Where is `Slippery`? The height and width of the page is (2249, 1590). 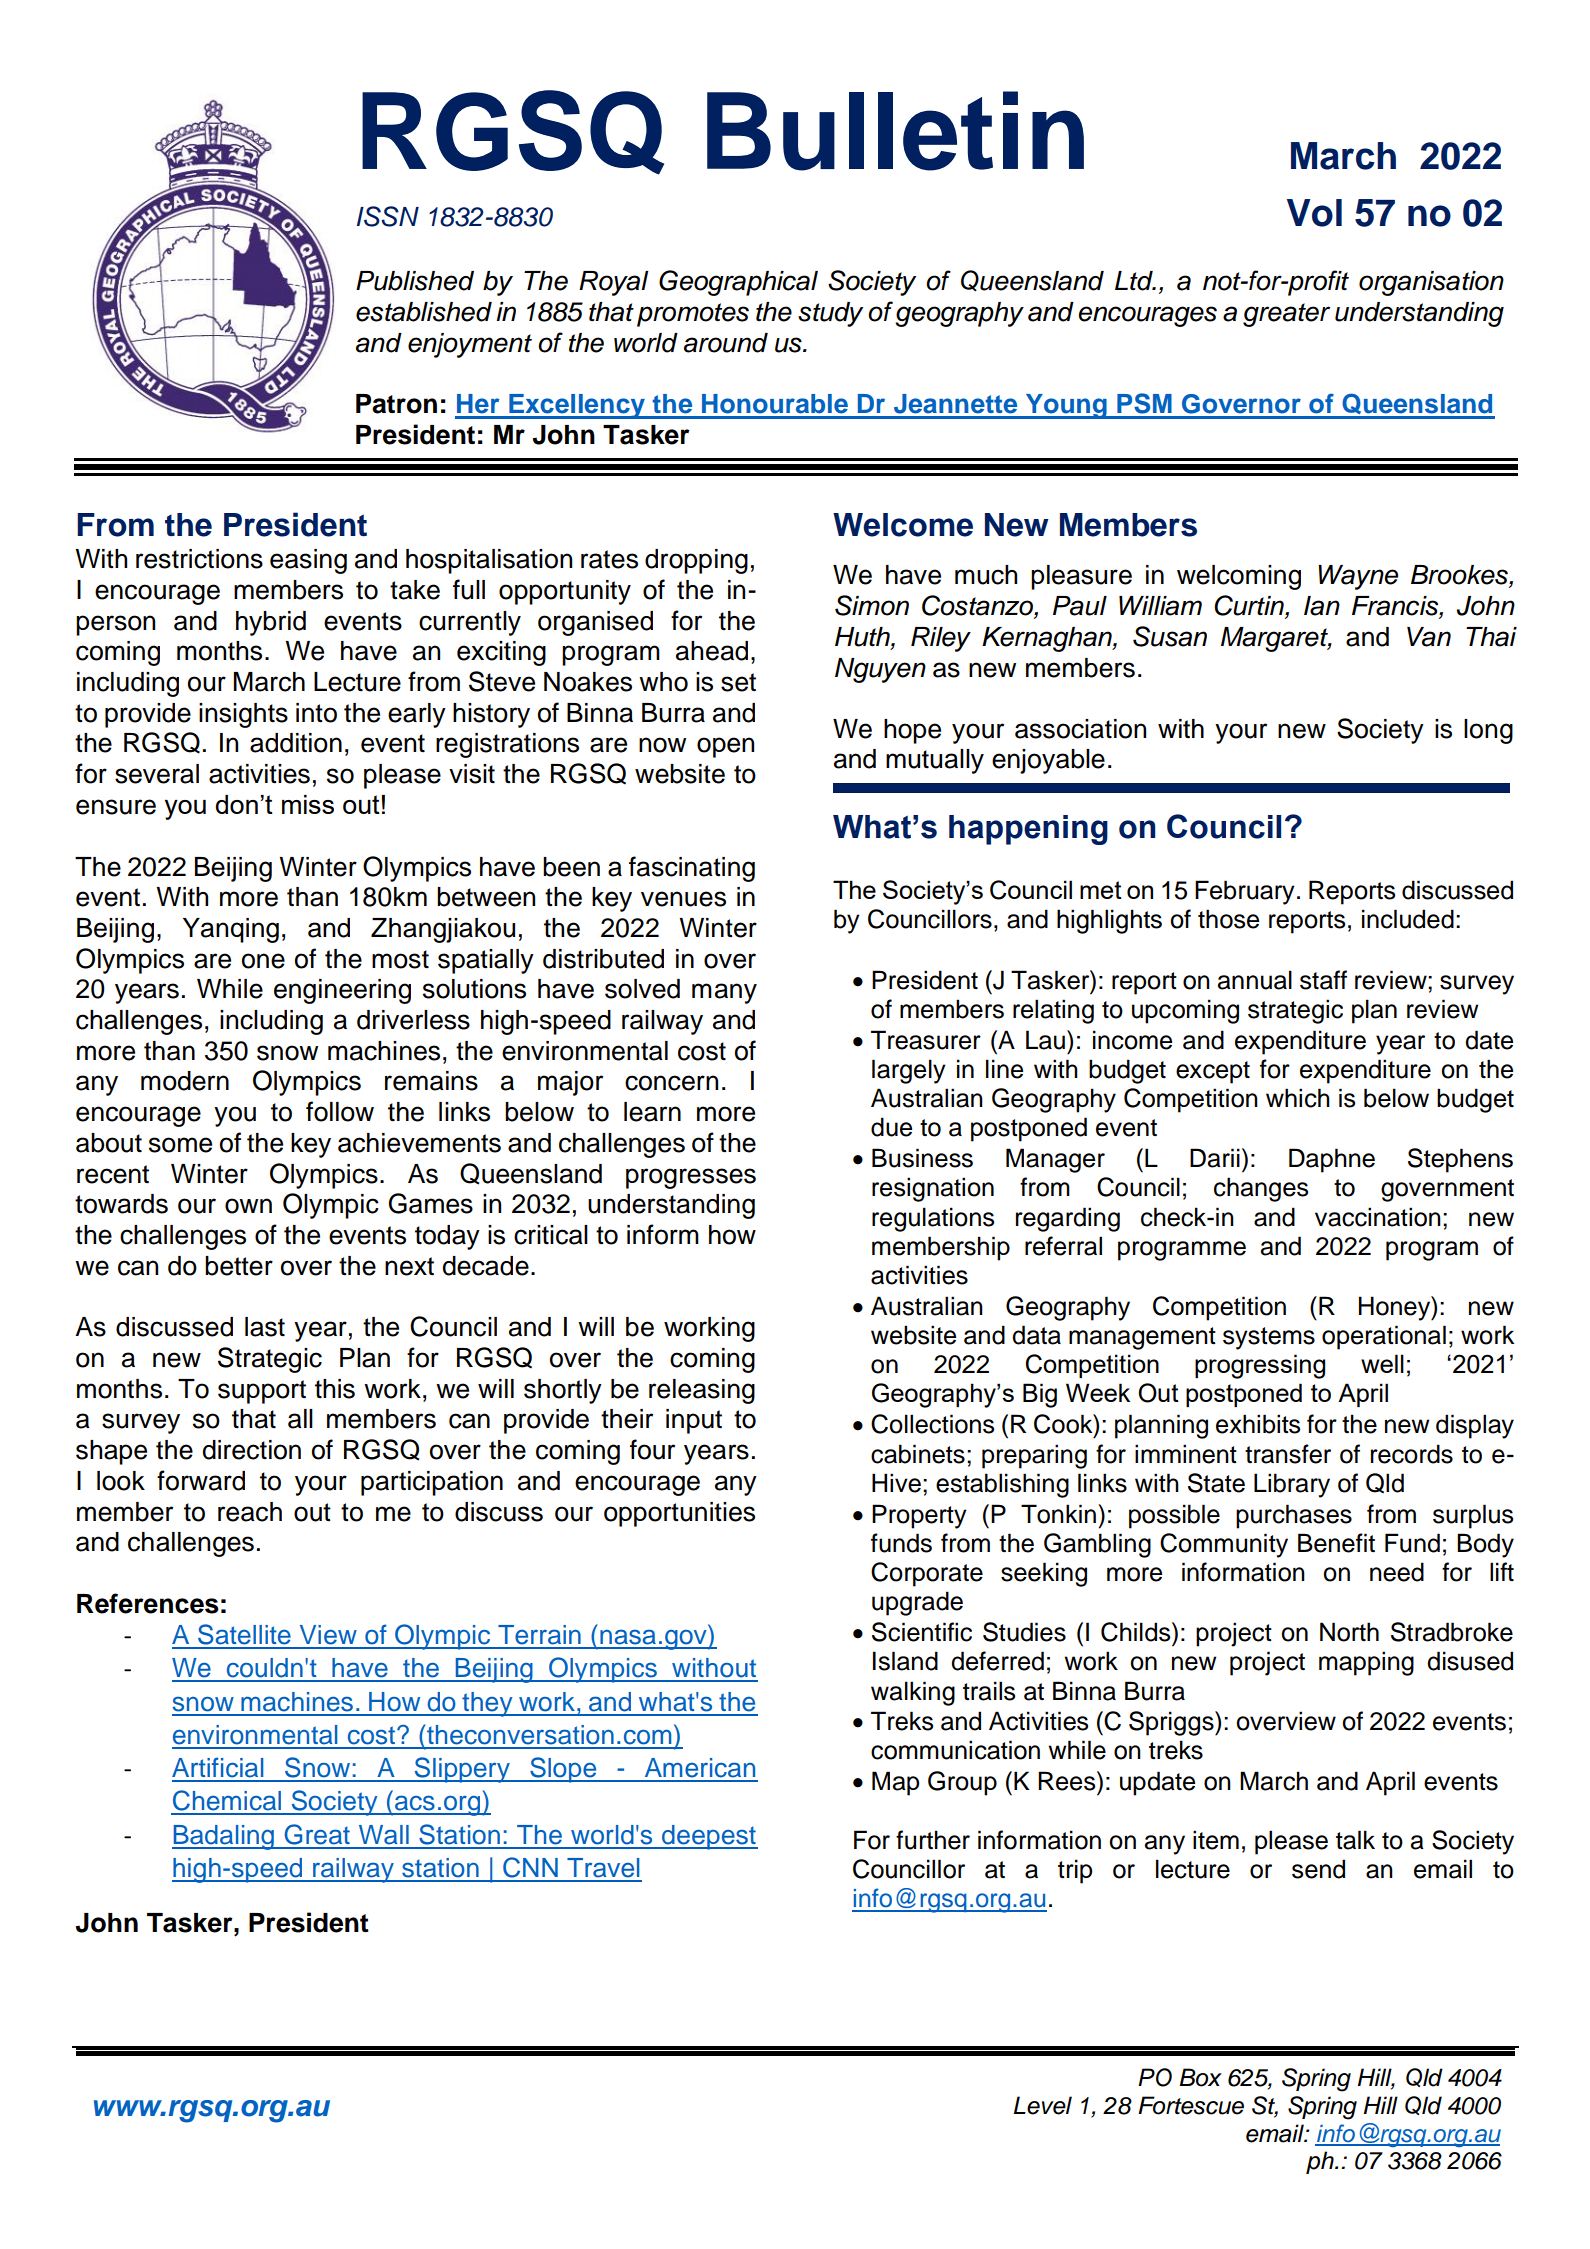
Slippery is located at coordinates (462, 1770).
